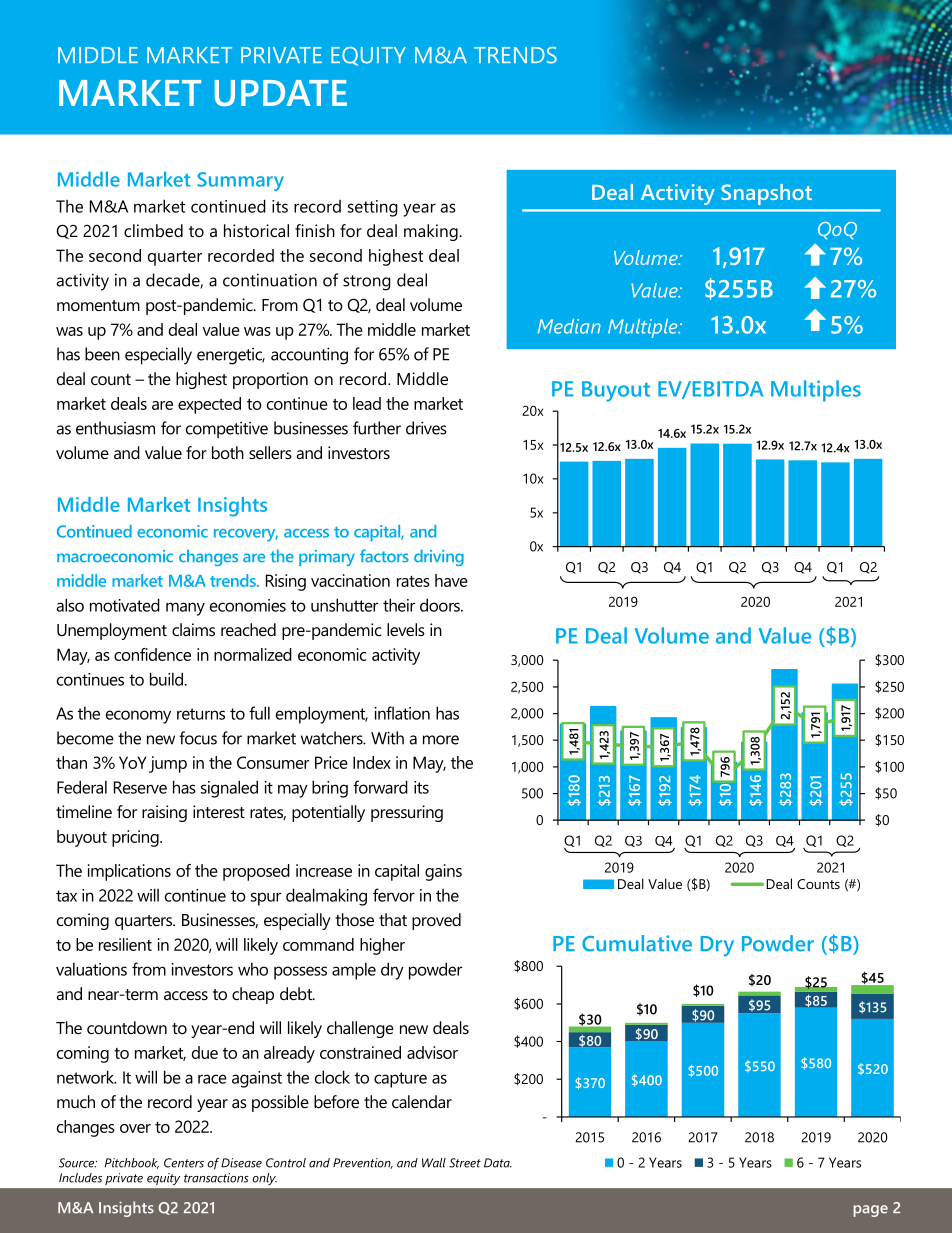  I want to click on setting, so click(373, 208).
